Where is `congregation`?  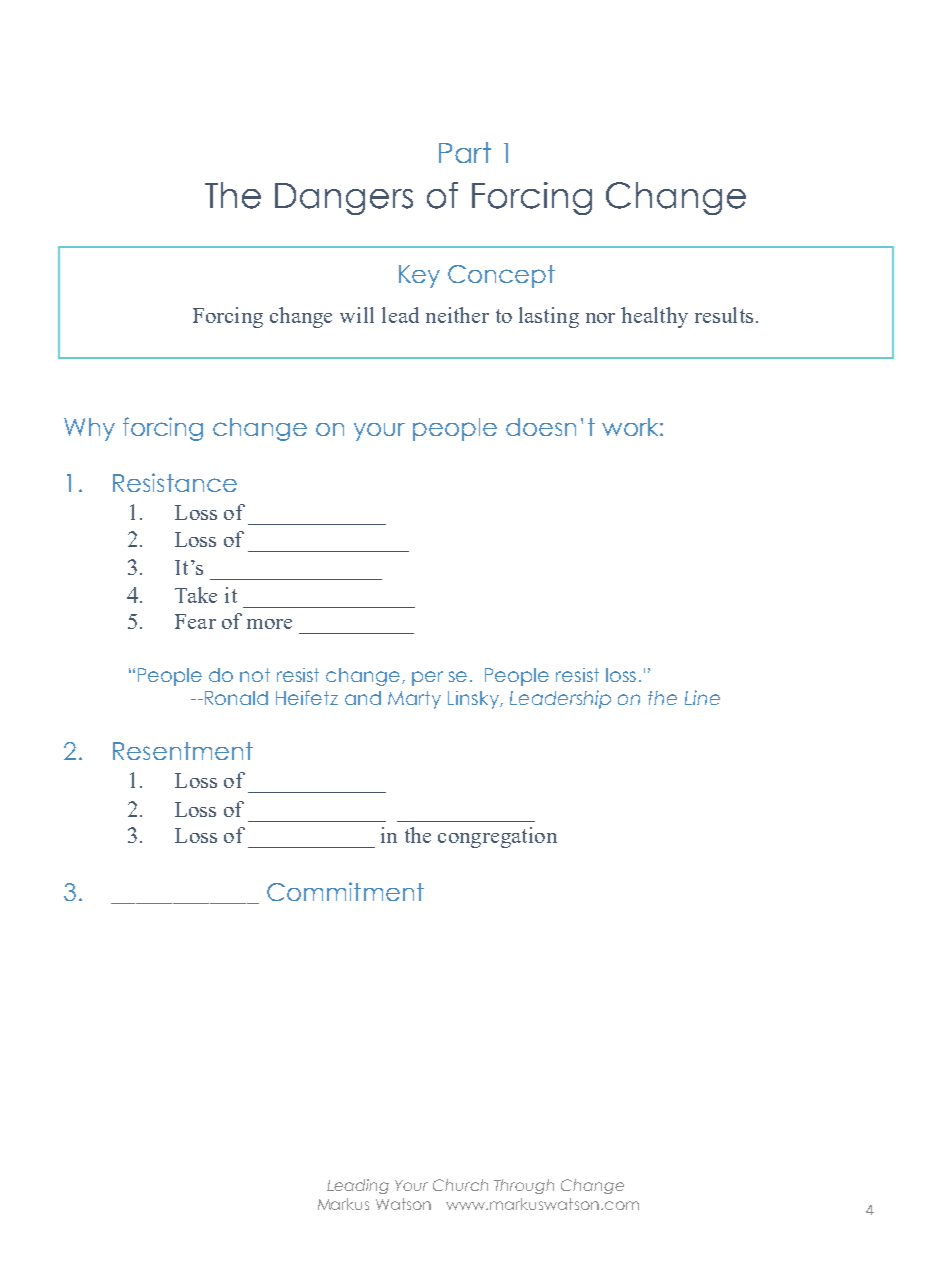 congregation is located at coordinates (497, 837).
